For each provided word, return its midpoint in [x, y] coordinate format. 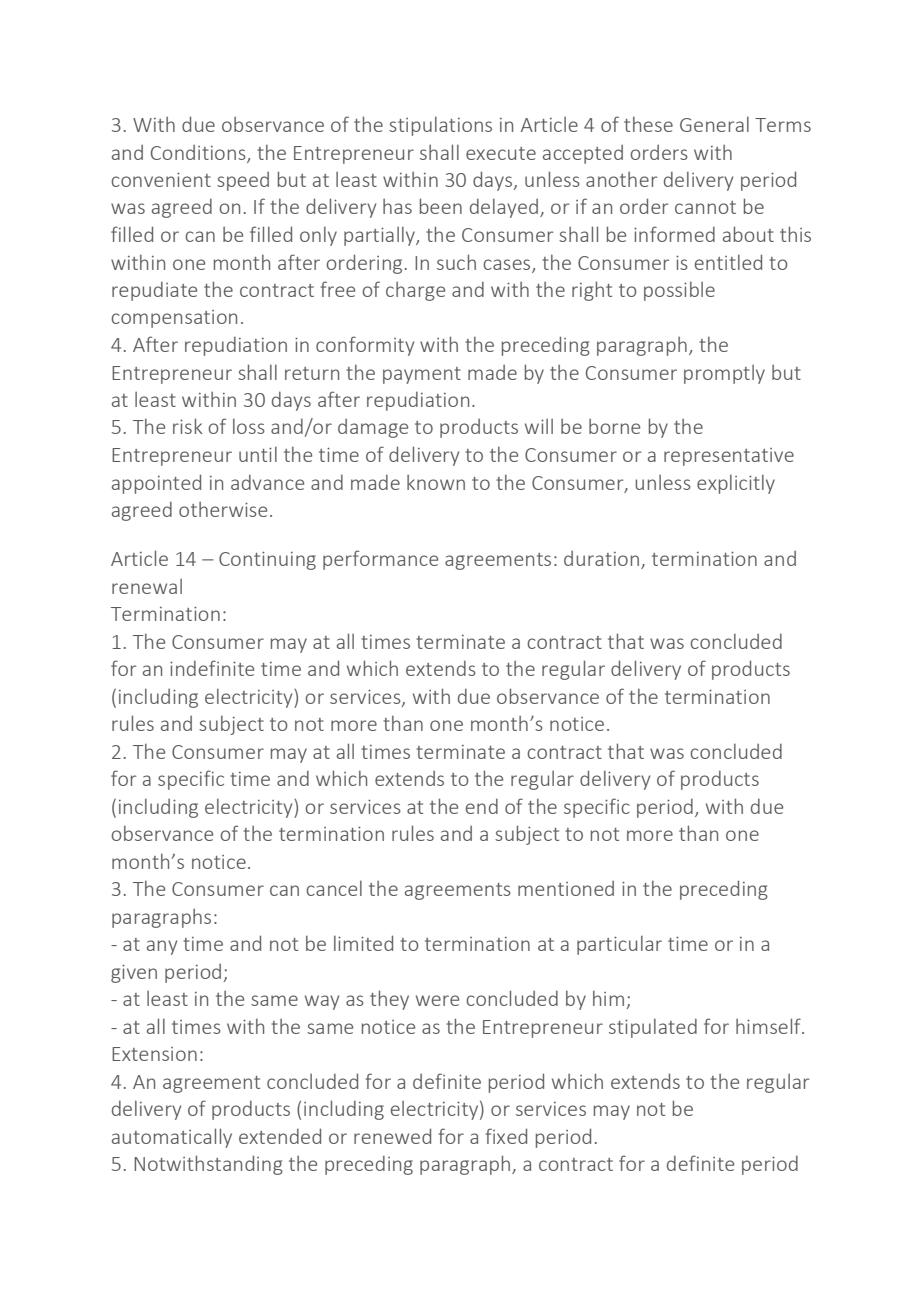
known [436, 482]
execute [501, 153]
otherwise [223, 509]
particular [619, 945]
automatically [172, 1138]
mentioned [566, 888]
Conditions [199, 153]
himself [769, 1026]
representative [729, 457]
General [714, 124]
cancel [334, 888]
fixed [506, 1136]
